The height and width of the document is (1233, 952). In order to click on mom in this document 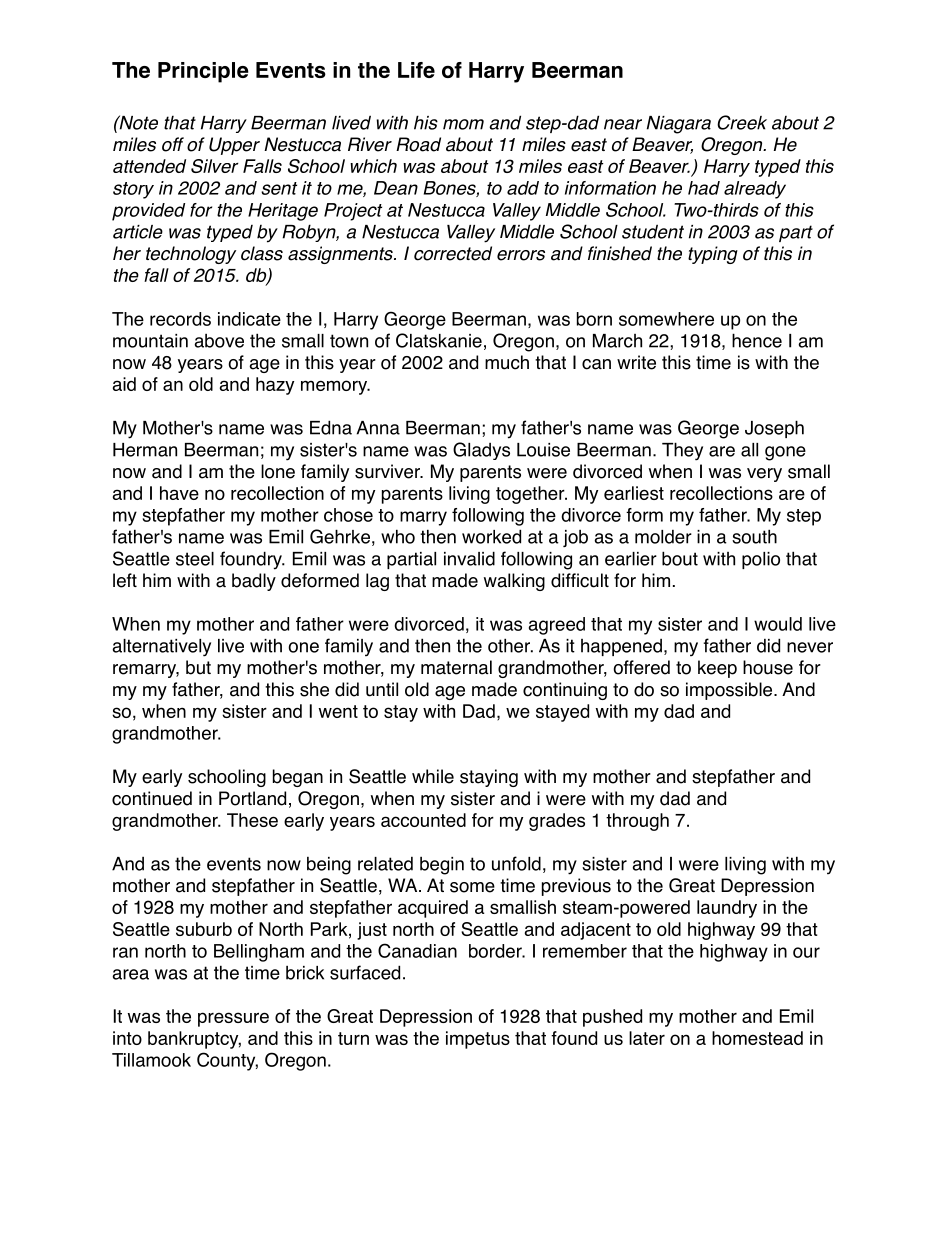, I will do `click(463, 124)`.
